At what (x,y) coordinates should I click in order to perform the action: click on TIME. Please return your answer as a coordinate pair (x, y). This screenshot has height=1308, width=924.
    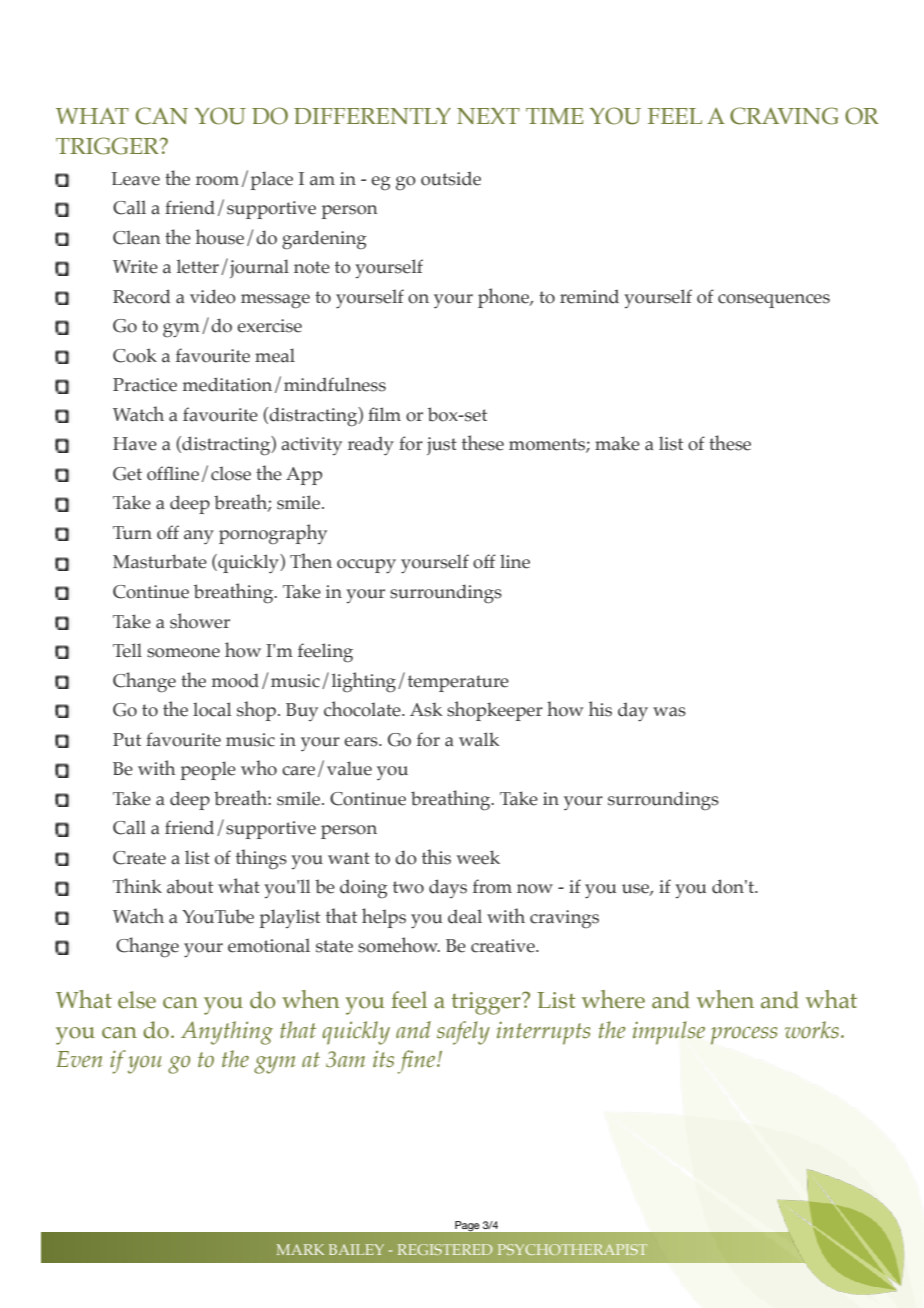
    Looking at the image, I should click on (554, 116).
